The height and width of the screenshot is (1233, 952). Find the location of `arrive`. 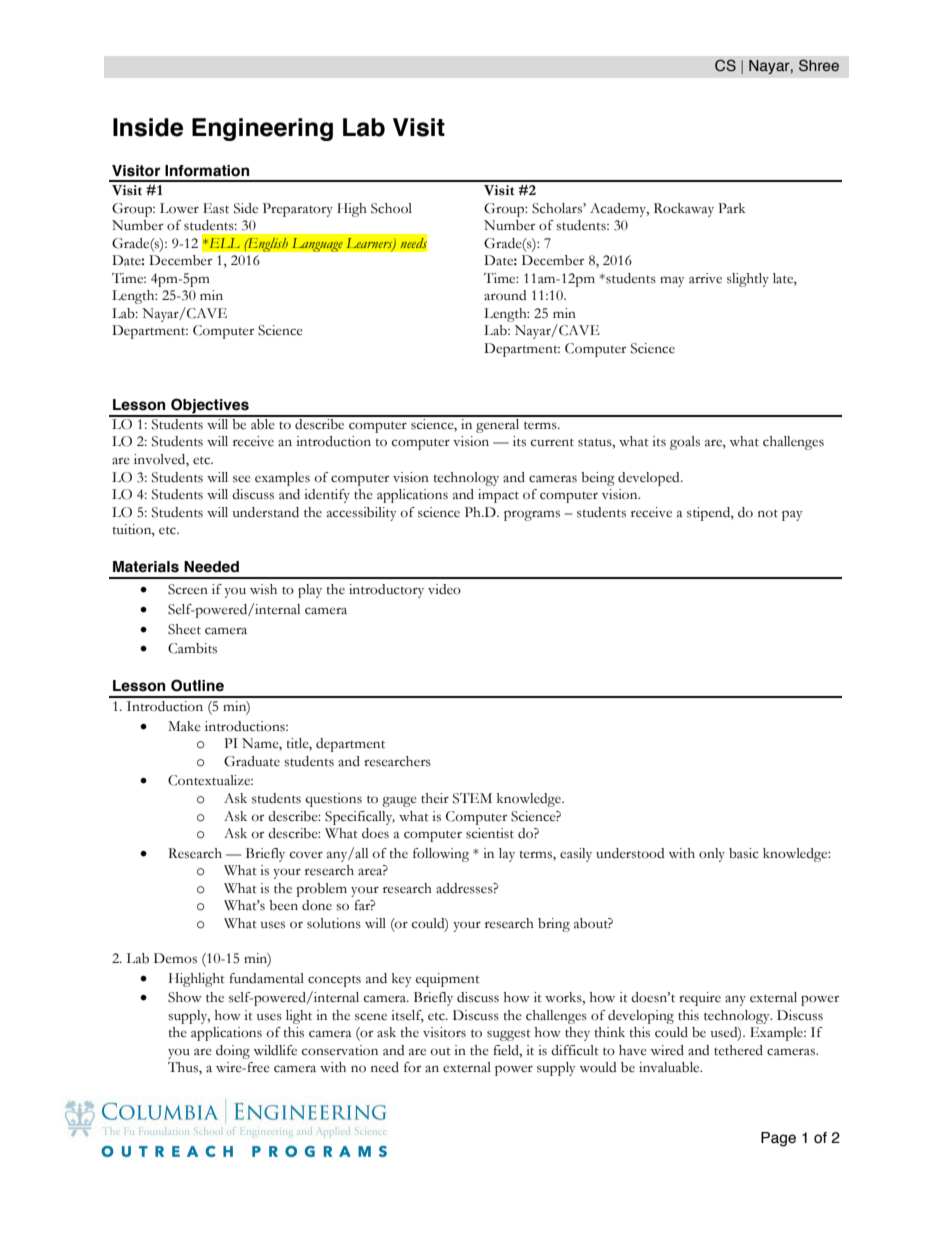

arrive is located at coordinates (705, 278).
